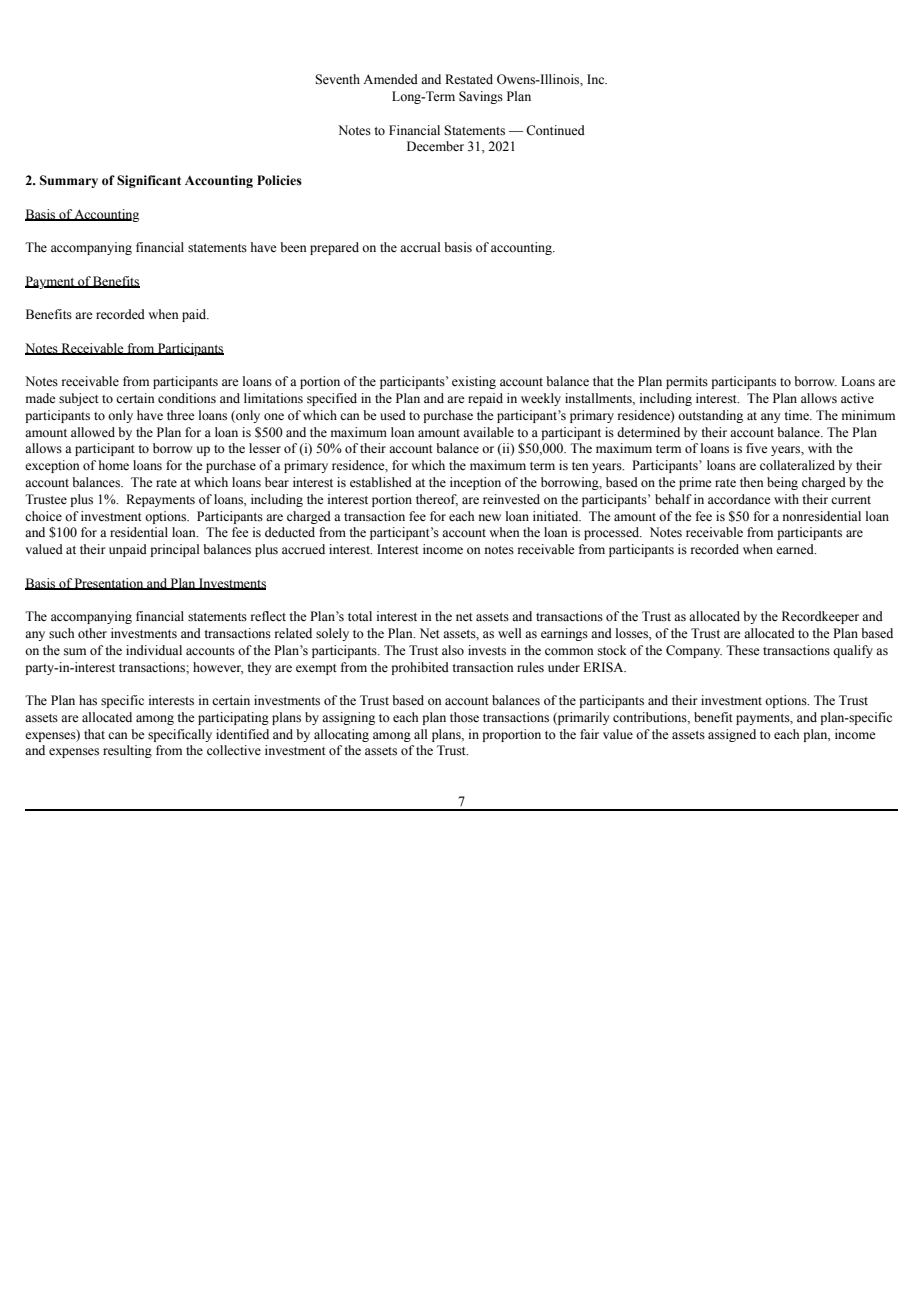 This image has height=1308, width=924. Describe the element at coordinates (488, 432) in the image. I see `available` at that location.
